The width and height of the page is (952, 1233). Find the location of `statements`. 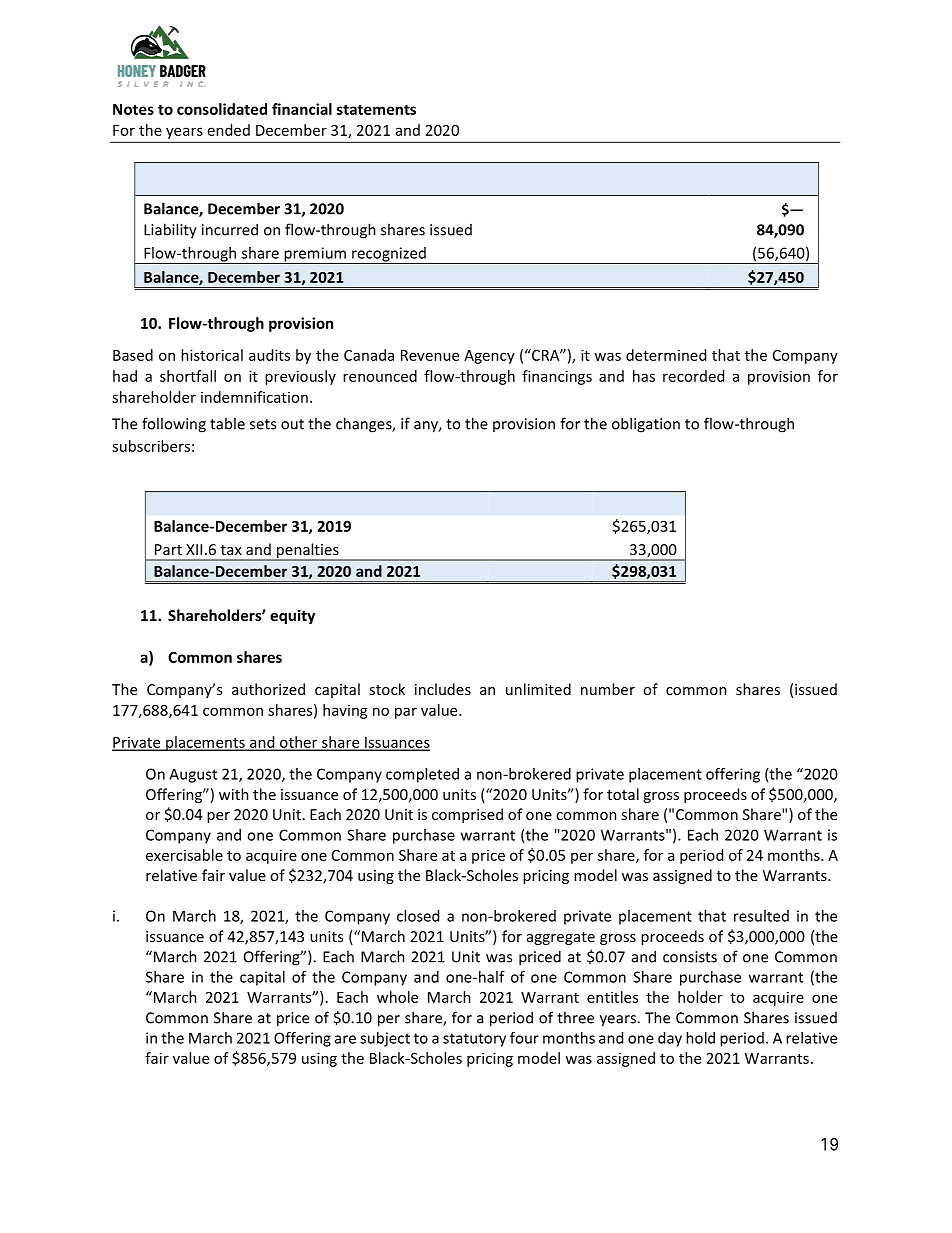

statements is located at coordinates (376, 109).
